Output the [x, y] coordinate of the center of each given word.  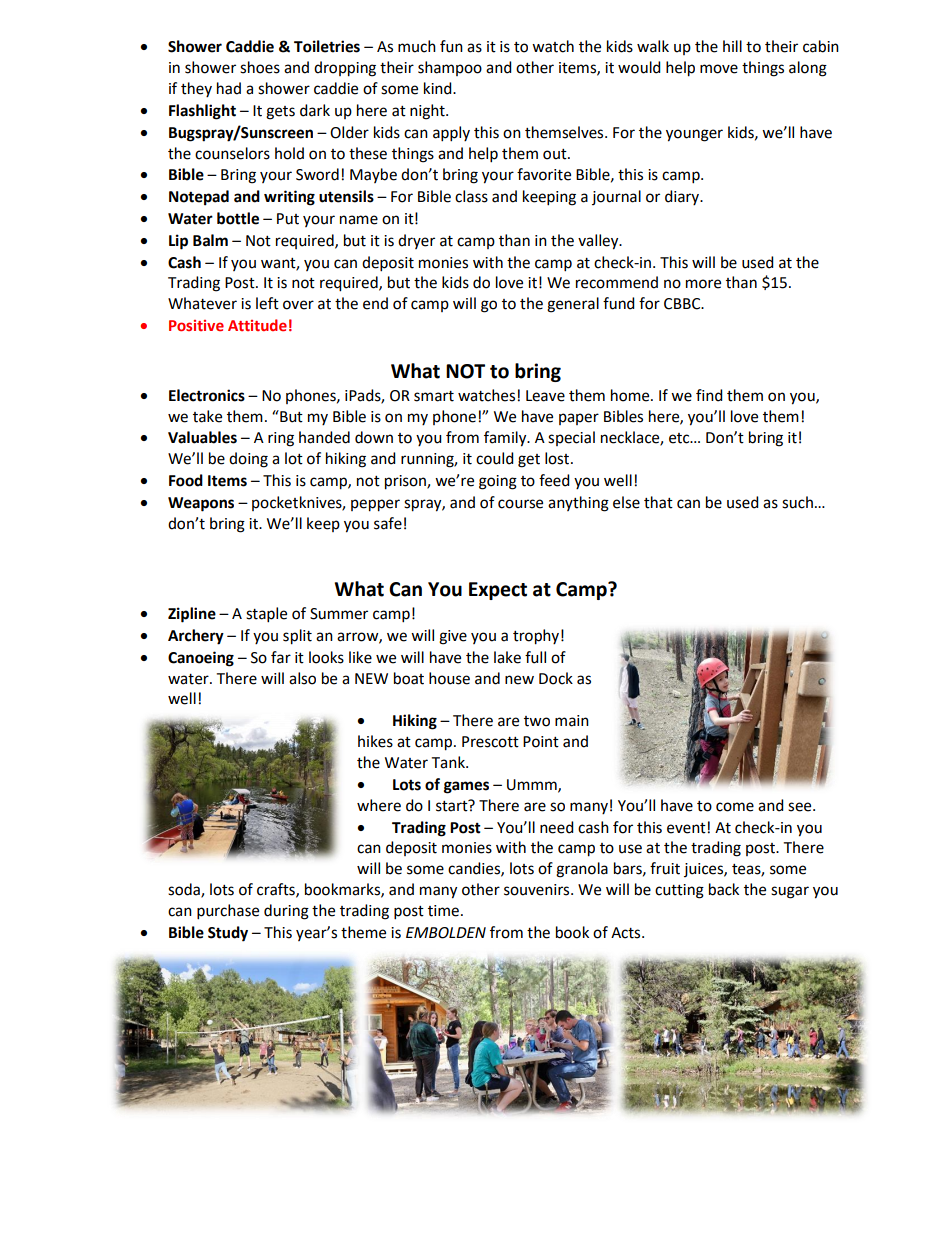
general [573, 305]
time [443, 911]
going [498, 482]
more [703, 284]
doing [248, 460]
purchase [228, 912]
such [797, 502]
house [449, 678]
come [735, 807]
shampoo [450, 68]
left [267, 303]
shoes [260, 67]
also [302, 678]
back [724, 889]
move [719, 69]
